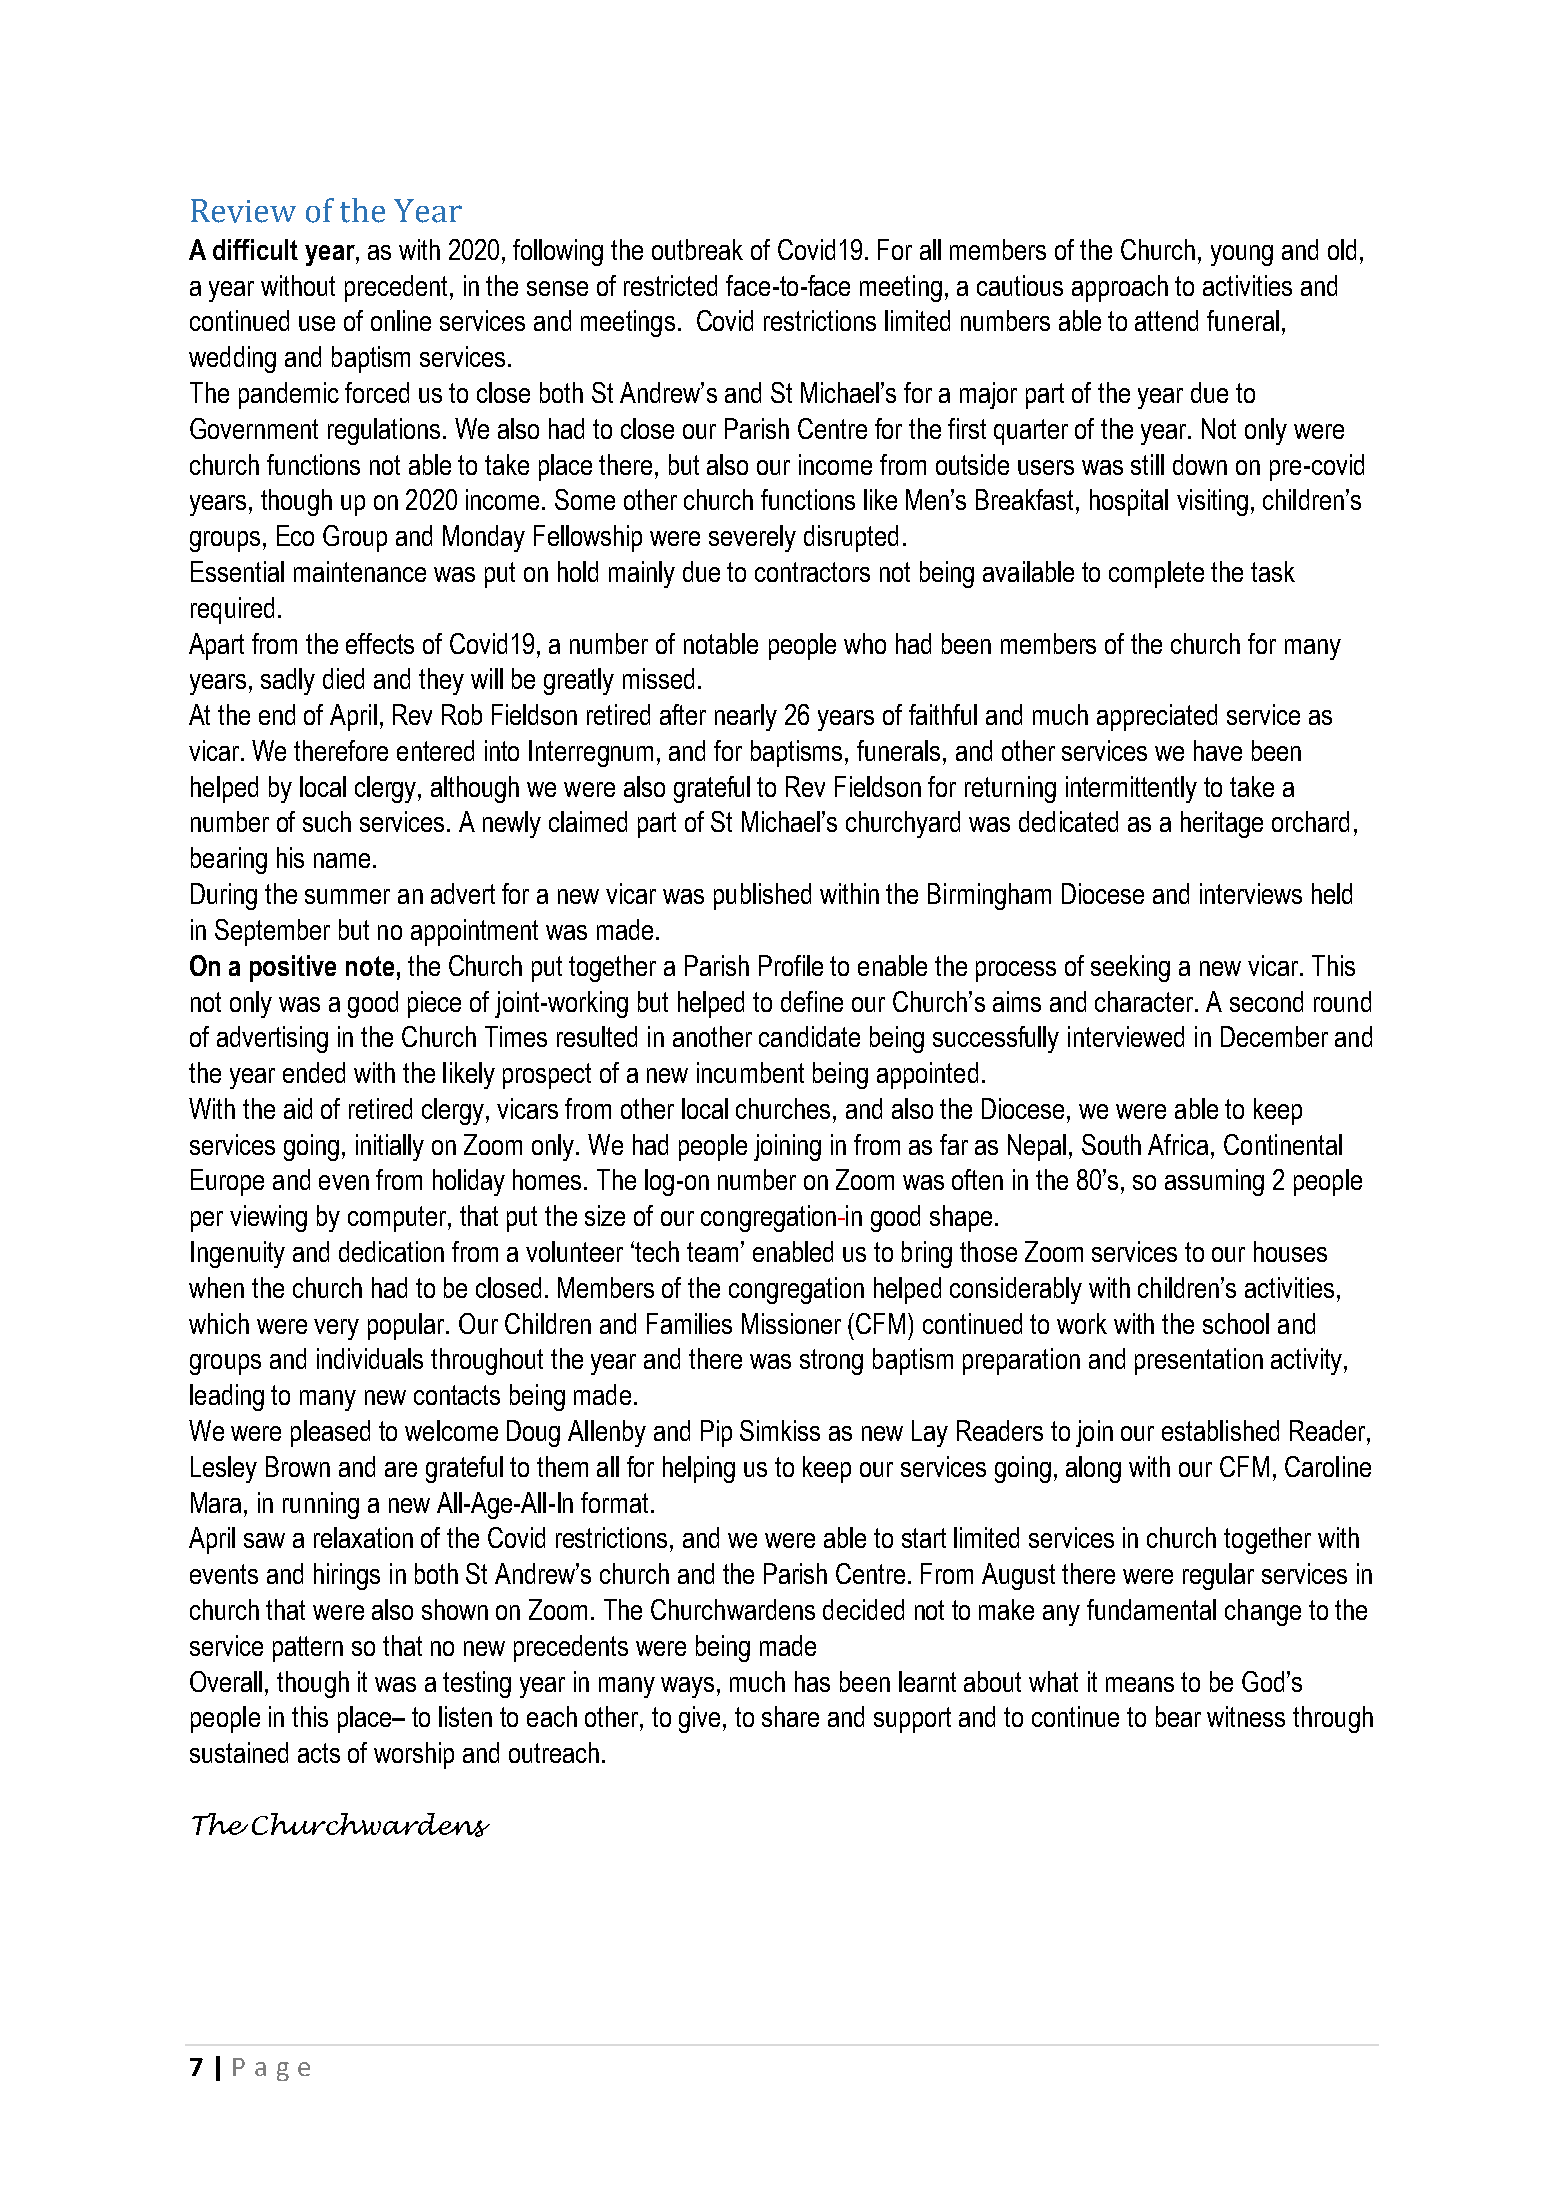 The image size is (1564, 2212). Describe the element at coordinates (790, 1716) in the screenshot. I see `share` at that location.
